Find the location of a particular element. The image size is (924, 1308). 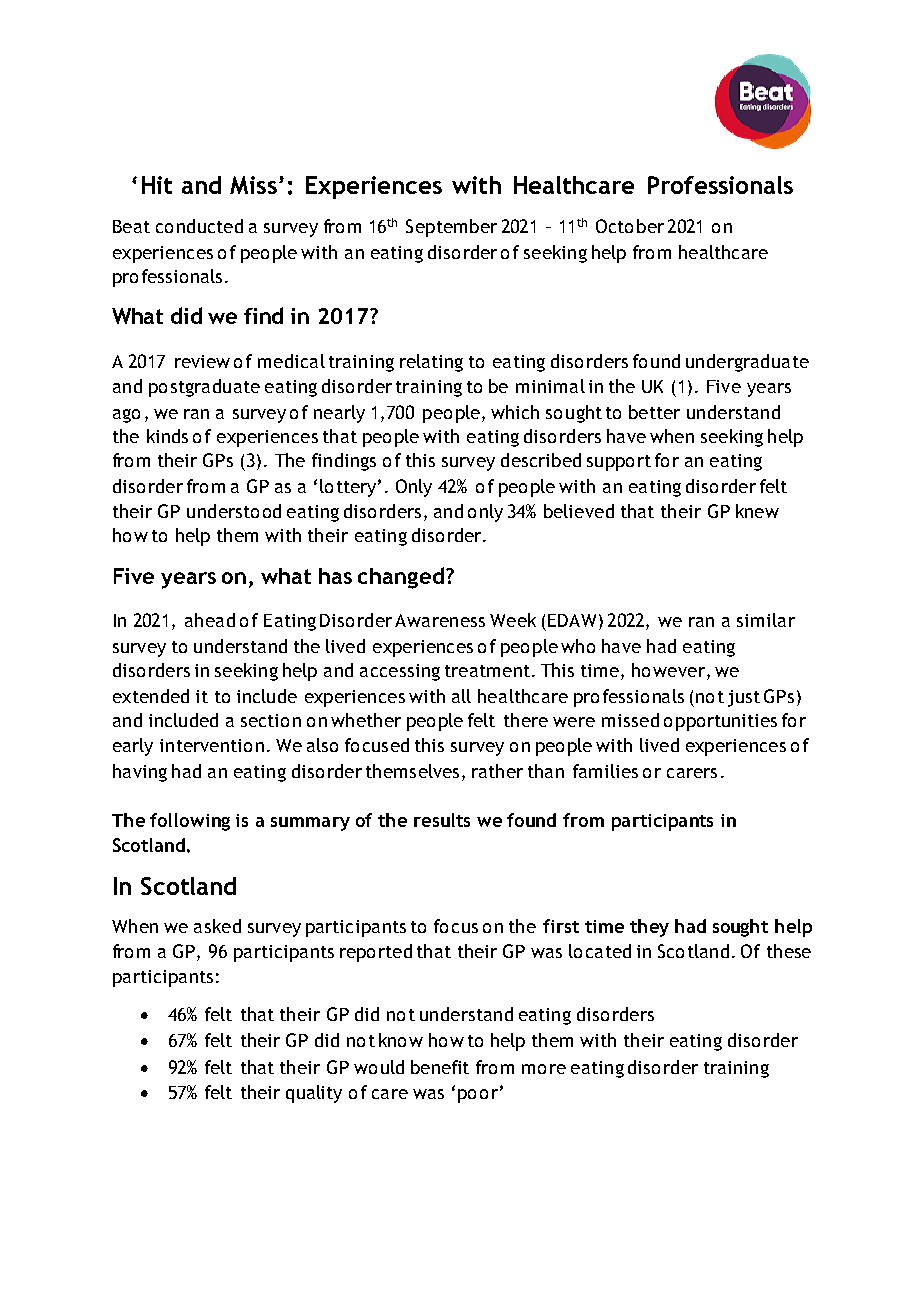

intervention is located at coordinates (212, 745).
